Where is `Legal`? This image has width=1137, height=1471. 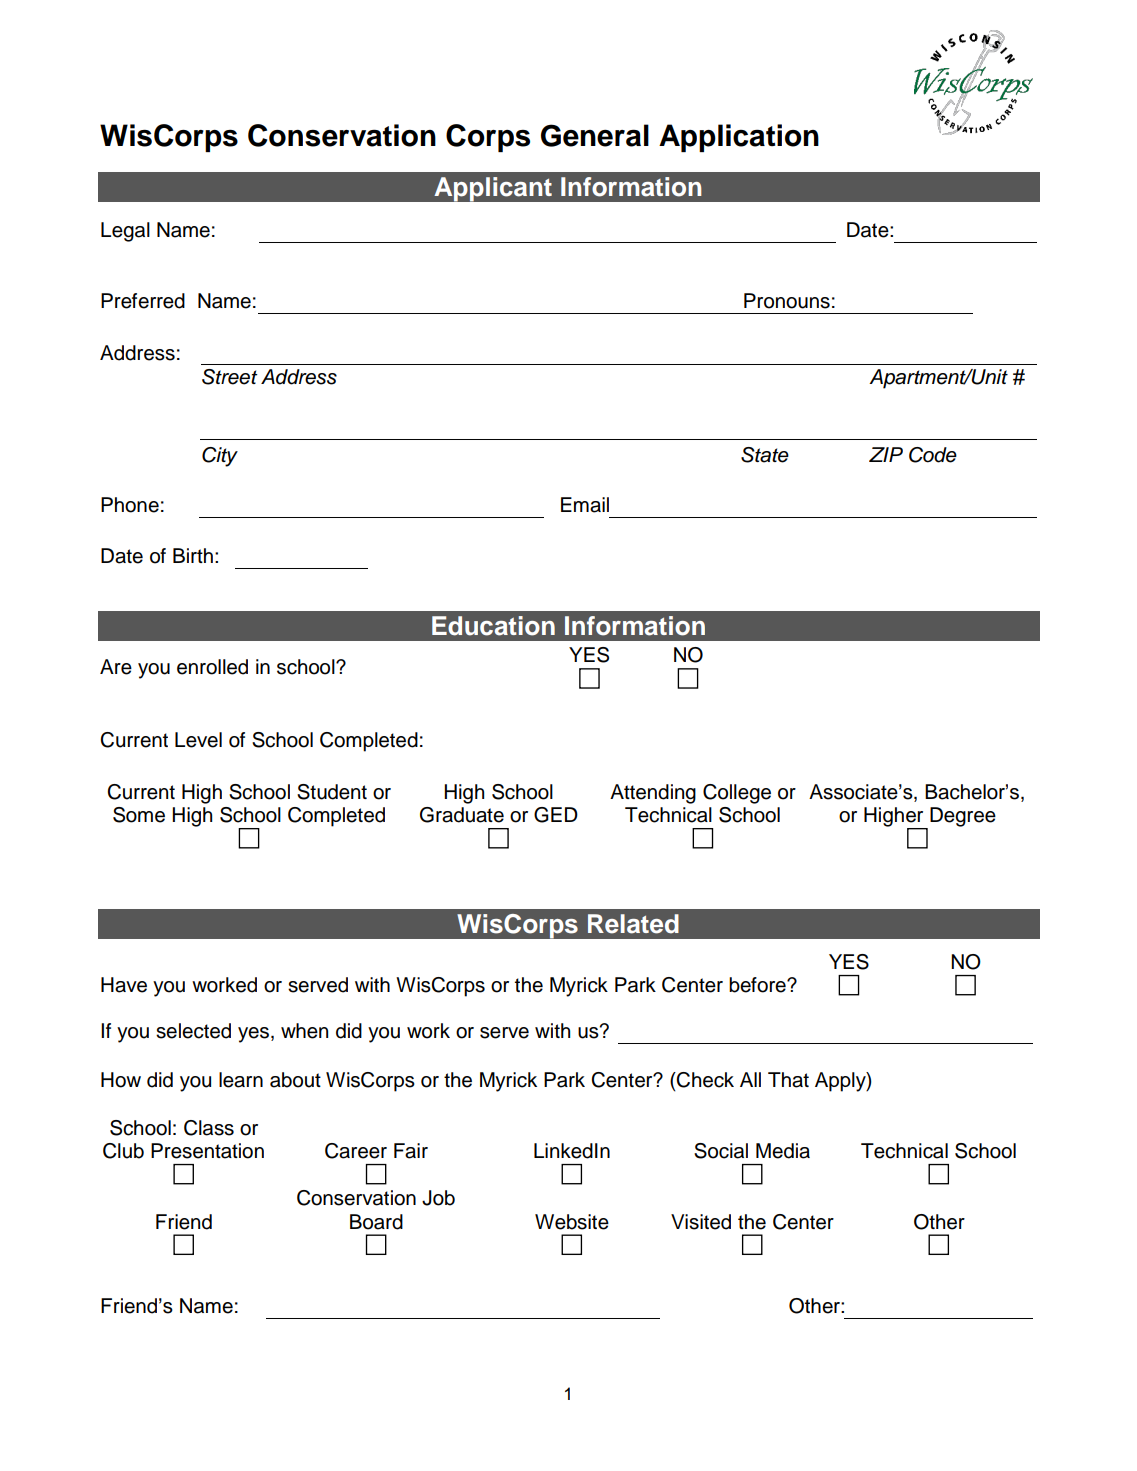
Legal is located at coordinates (125, 232).
